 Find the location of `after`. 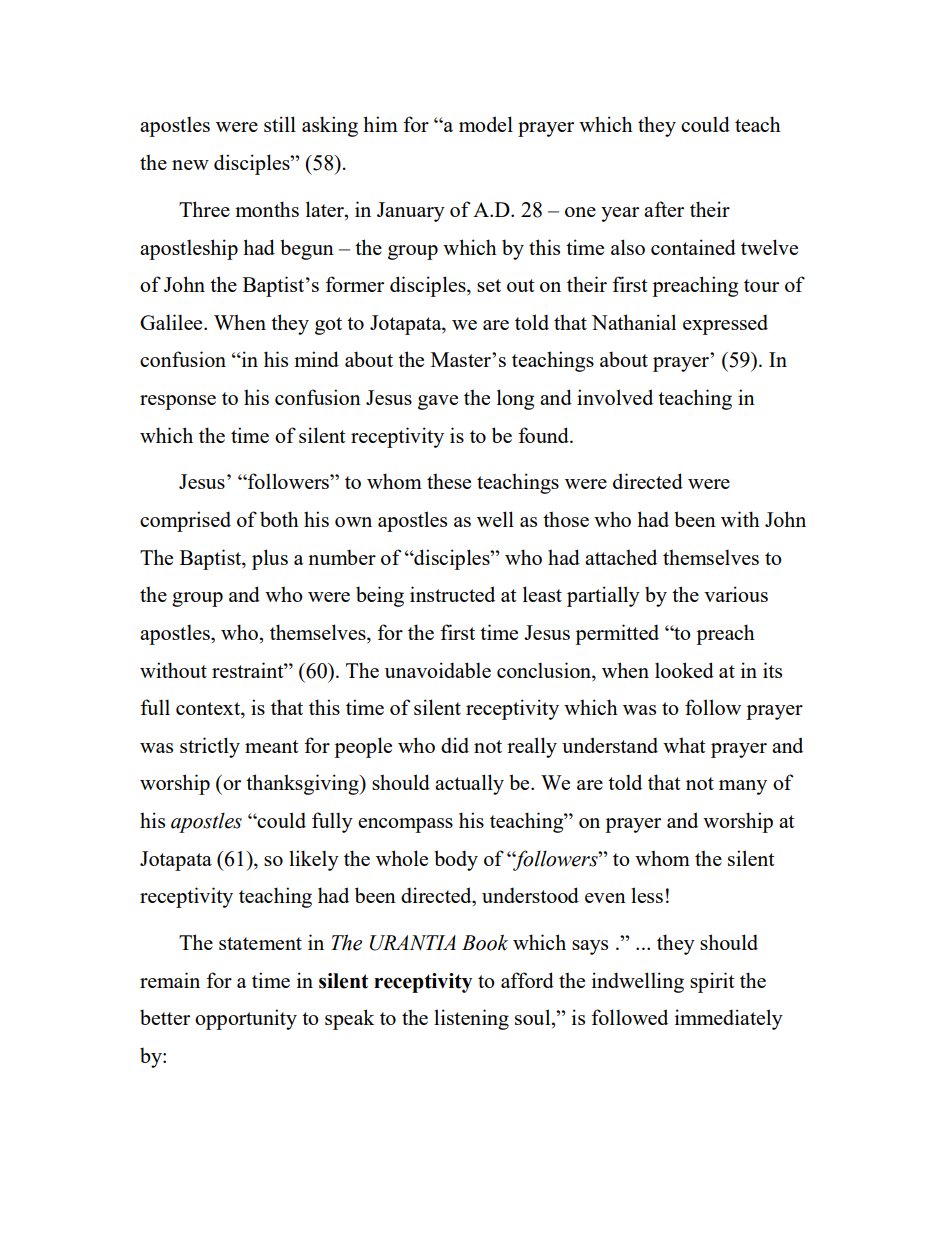

after is located at coordinates (664, 209).
